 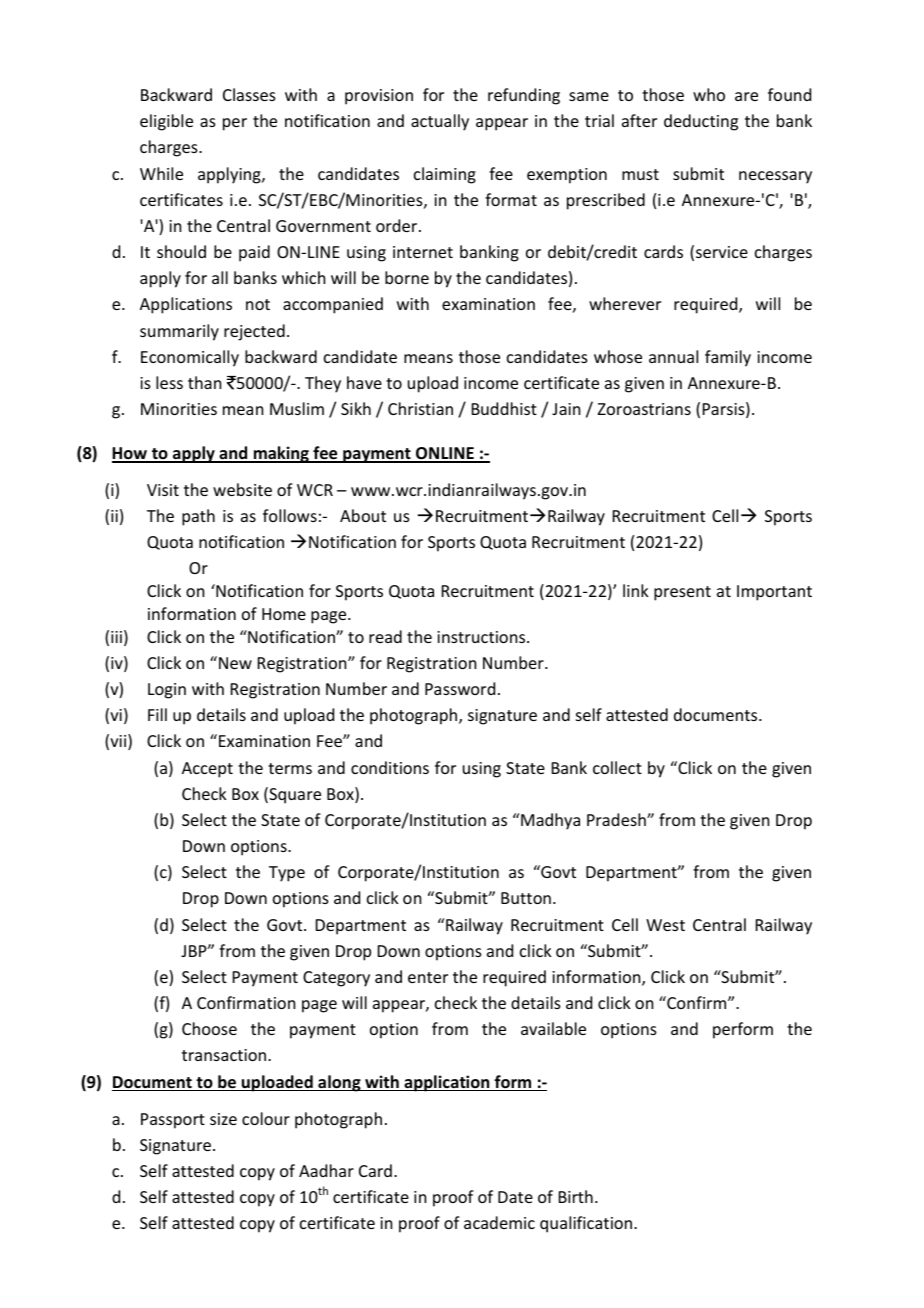 I want to click on Passport, so click(x=173, y=1121).
